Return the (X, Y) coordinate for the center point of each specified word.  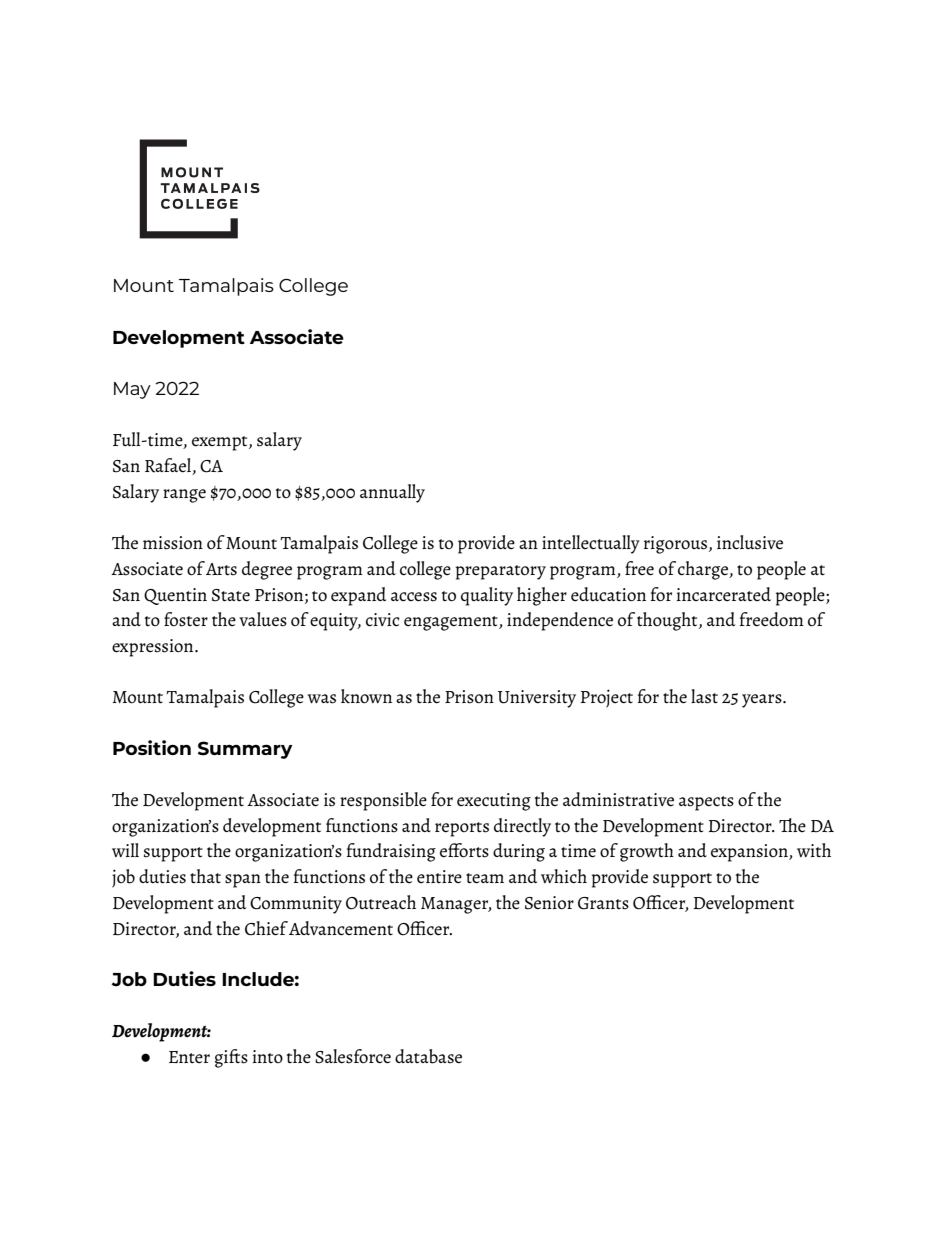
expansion (750, 853)
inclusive (750, 542)
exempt (221, 443)
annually (392, 493)
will (125, 850)
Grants (603, 903)
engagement (452, 623)
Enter (189, 1057)
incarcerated (724, 594)
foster (186, 619)
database (428, 1056)
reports (462, 829)
